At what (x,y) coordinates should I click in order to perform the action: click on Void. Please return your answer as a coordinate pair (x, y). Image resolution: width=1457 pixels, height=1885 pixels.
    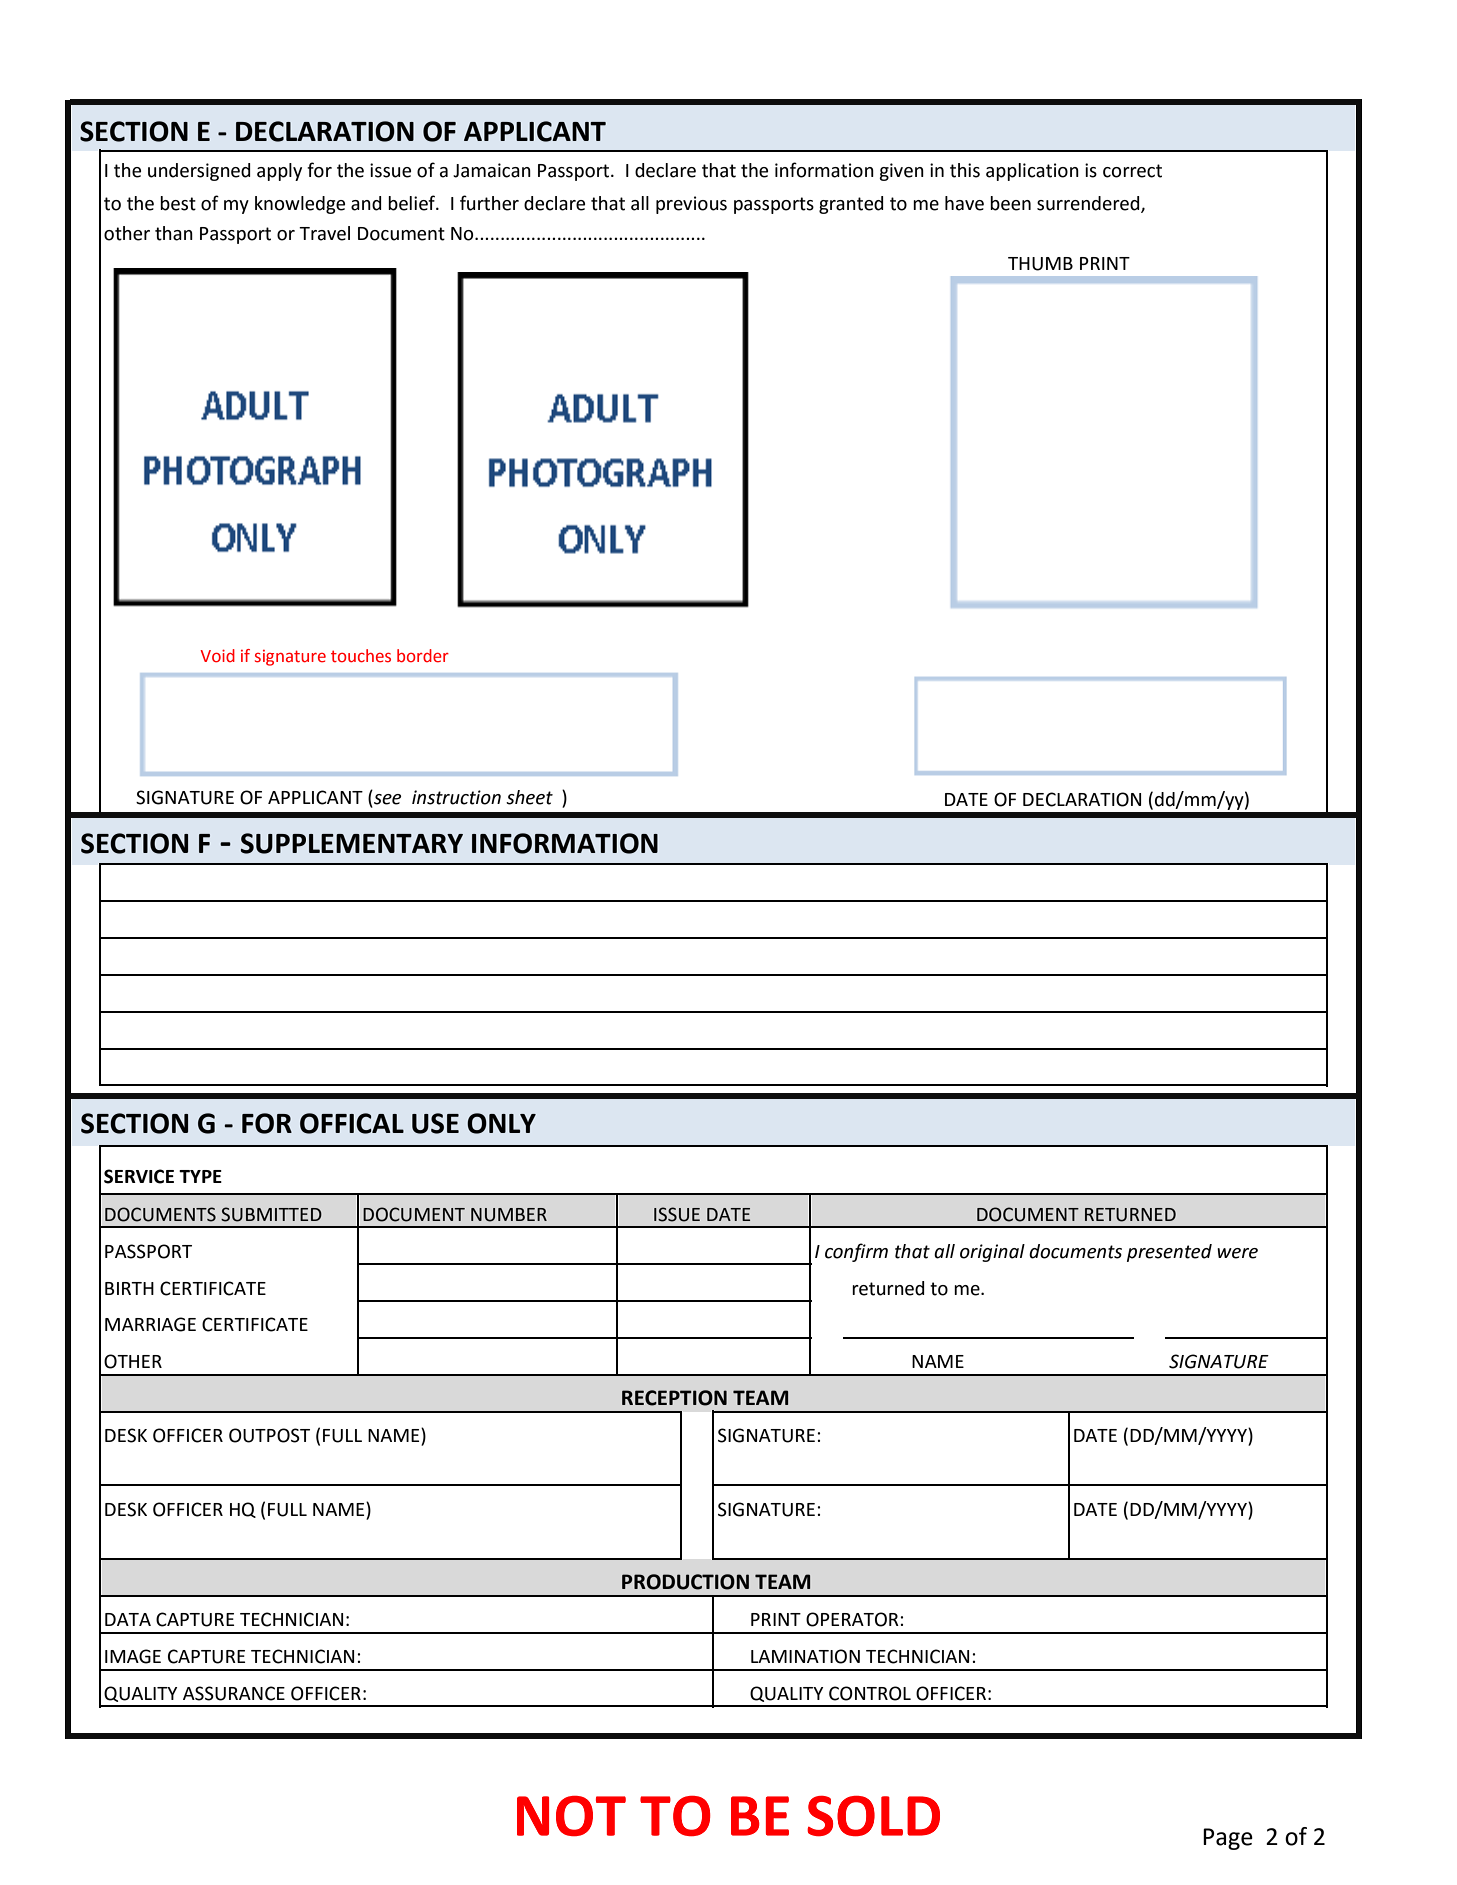
    Looking at the image, I should click on (217, 656).
